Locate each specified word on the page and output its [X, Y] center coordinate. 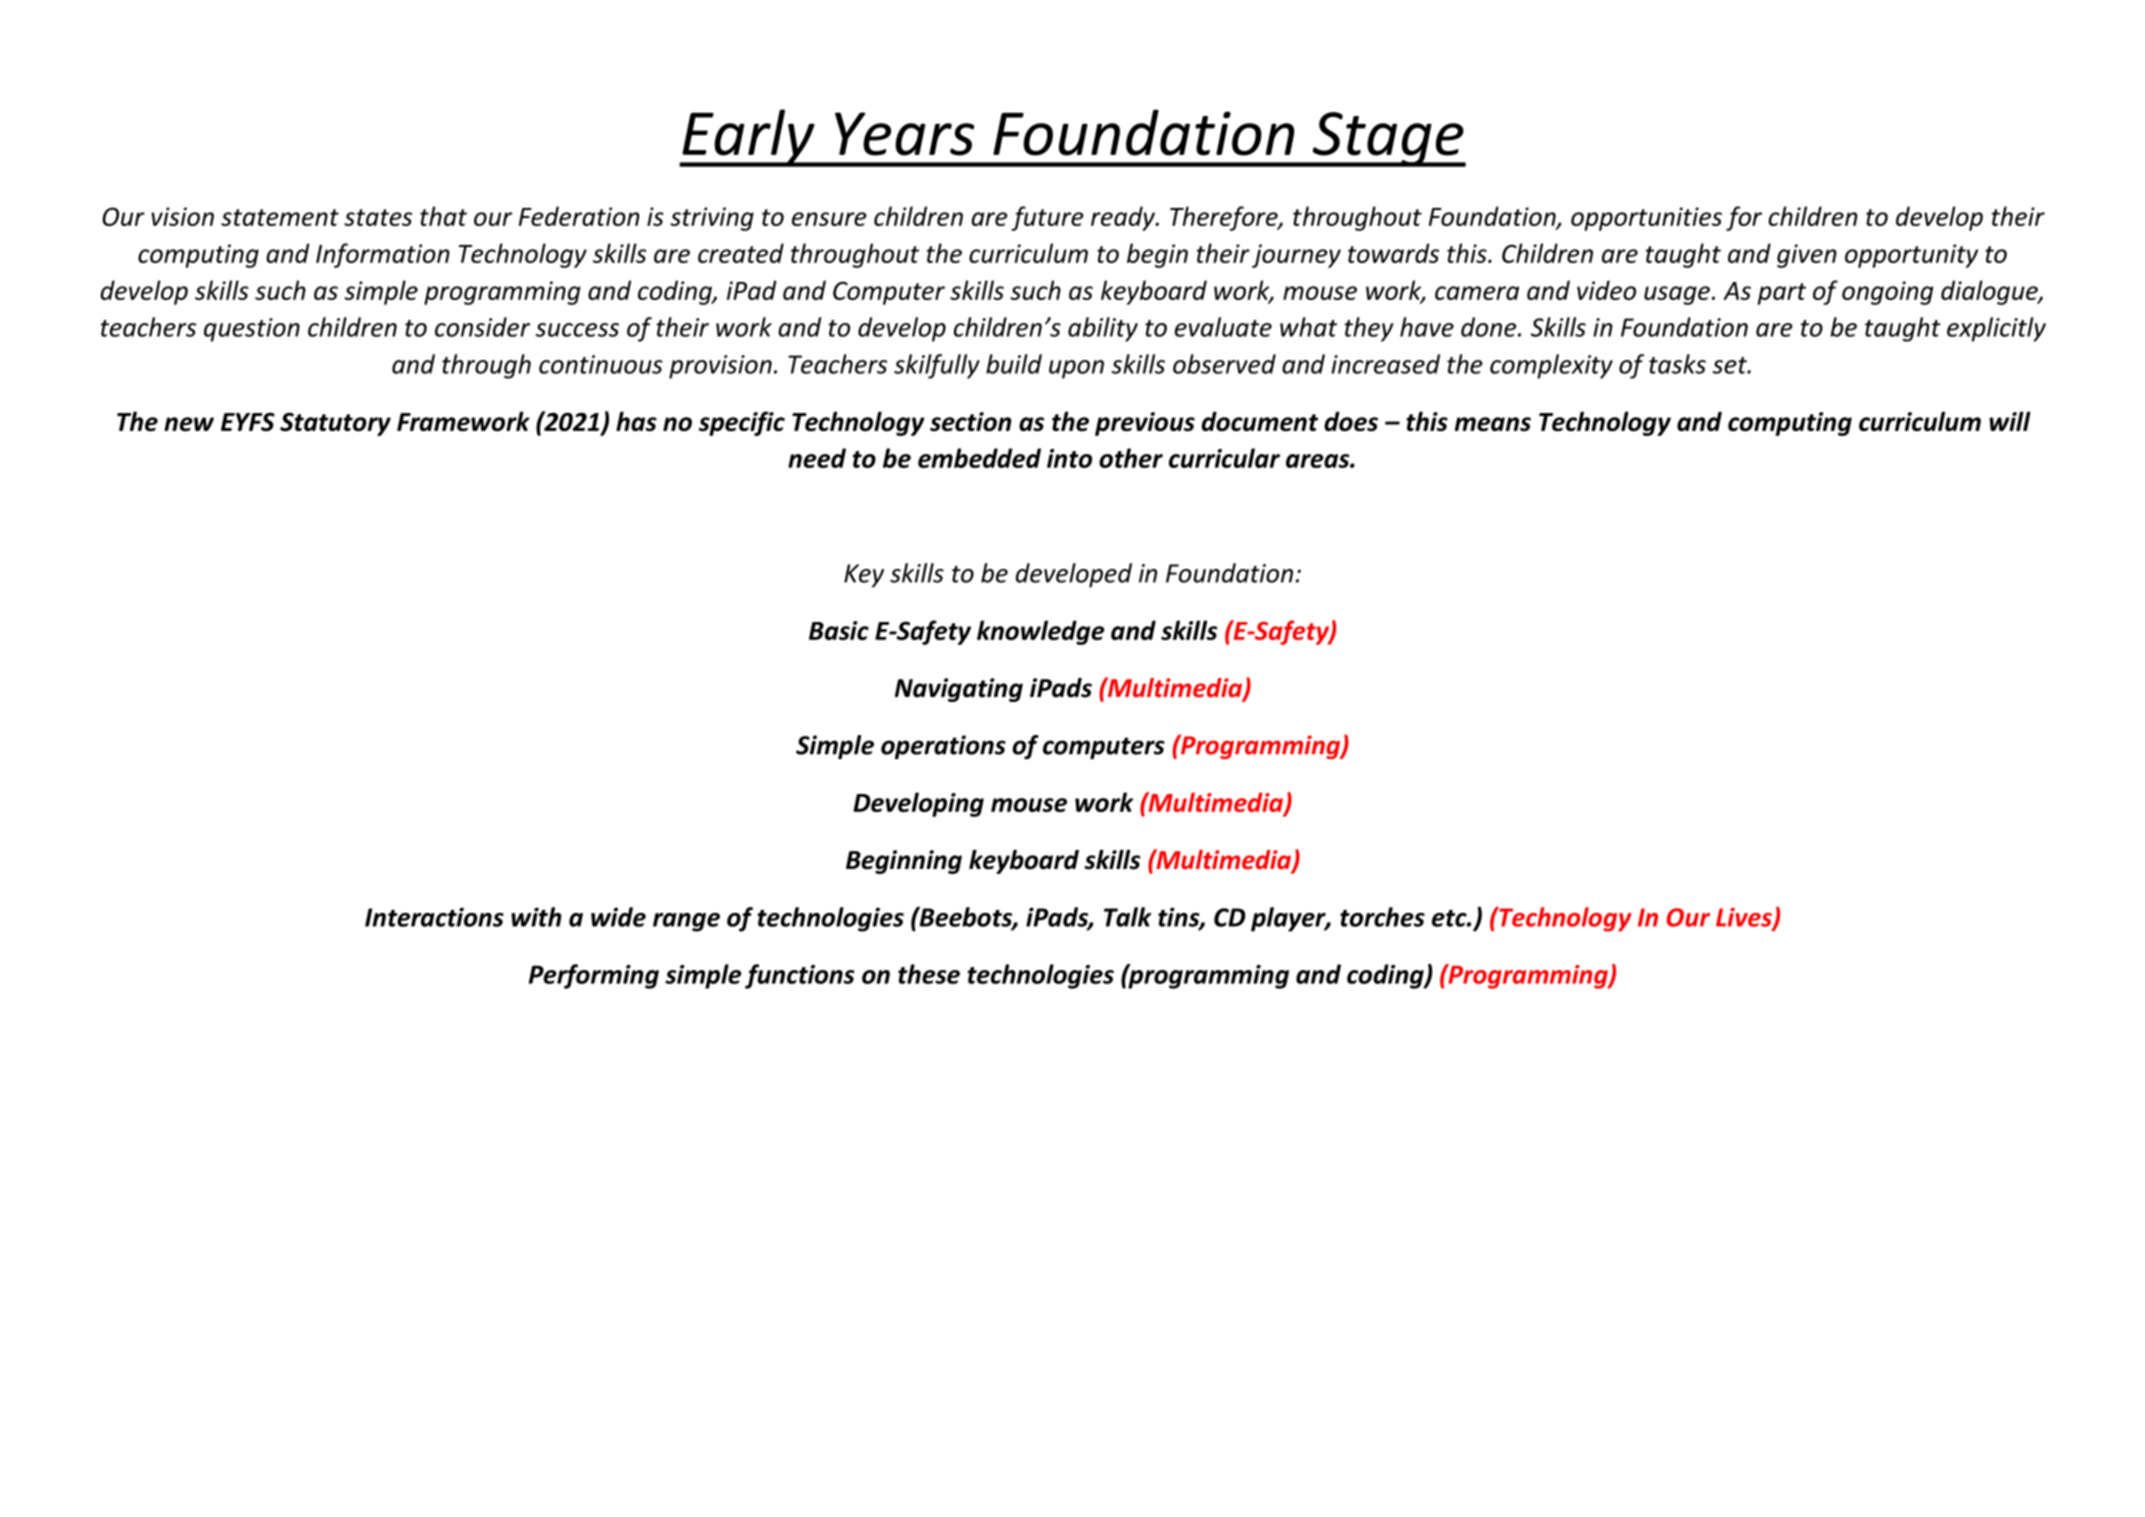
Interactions [434, 917]
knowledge [1040, 632]
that [443, 216]
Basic [839, 630]
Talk [1127, 917]
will [2010, 421]
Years [904, 134]
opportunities [1646, 219]
